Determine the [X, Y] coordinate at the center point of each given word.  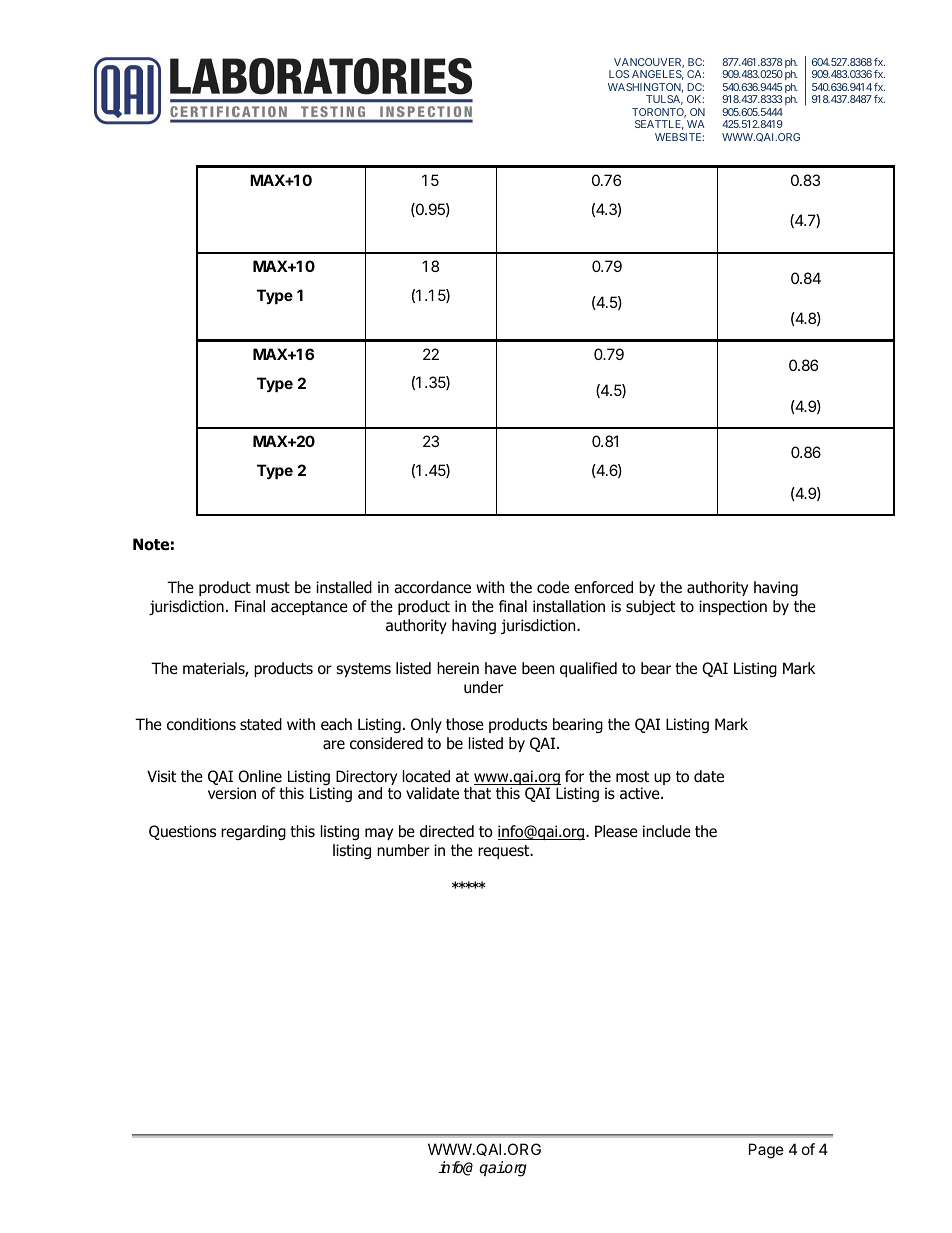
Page [766, 1151]
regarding [253, 832]
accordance [432, 587]
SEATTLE [659, 125]
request [505, 852]
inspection [733, 607]
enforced [603, 587]
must [273, 588]
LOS [619, 74]
